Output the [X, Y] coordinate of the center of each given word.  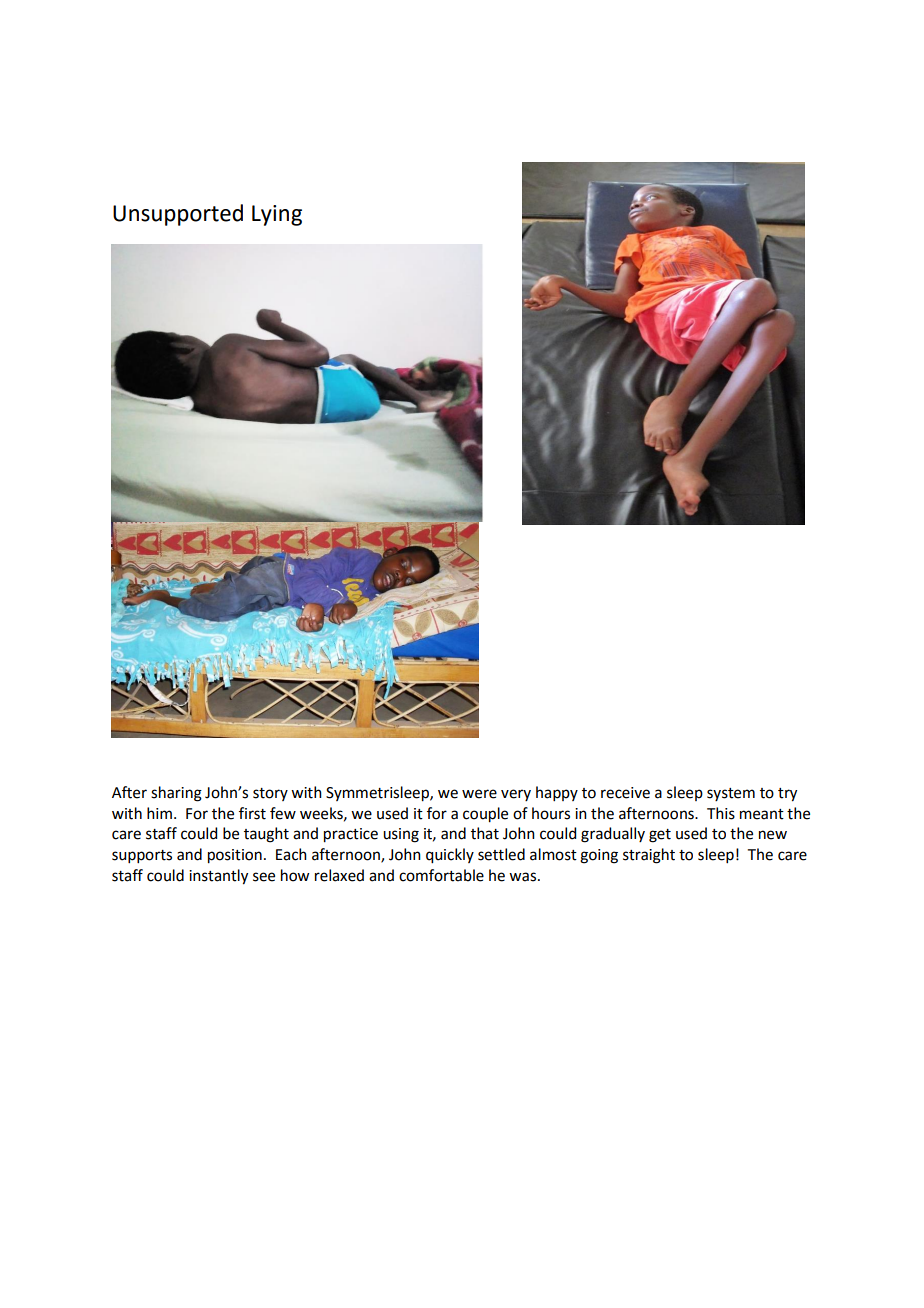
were [479, 794]
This [721, 813]
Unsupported [178, 215]
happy [557, 793]
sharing [176, 794]
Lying [277, 215]
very [516, 795]
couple [485, 815]
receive [625, 793]
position [235, 856]
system [731, 794]
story [270, 794]
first [252, 813]
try [787, 795]
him [159, 813]
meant [762, 814]
